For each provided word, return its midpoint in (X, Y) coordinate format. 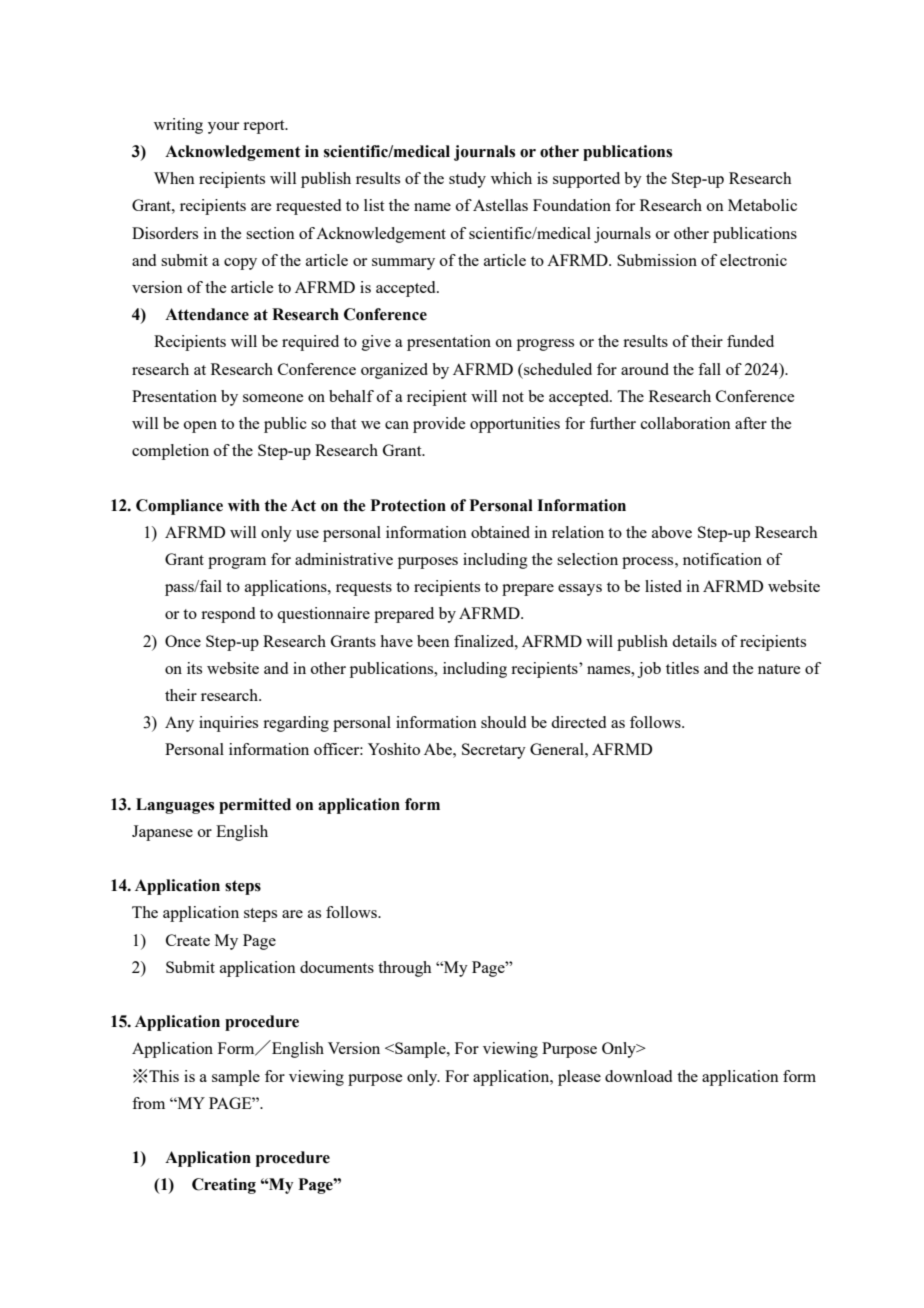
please (579, 1078)
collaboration (686, 423)
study (467, 180)
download (638, 1076)
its (194, 668)
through (404, 969)
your (223, 128)
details (694, 641)
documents (337, 967)
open (200, 427)
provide (439, 425)
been (433, 641)
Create (188, 940)
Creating (224, 1186)
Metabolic (762, 205)
